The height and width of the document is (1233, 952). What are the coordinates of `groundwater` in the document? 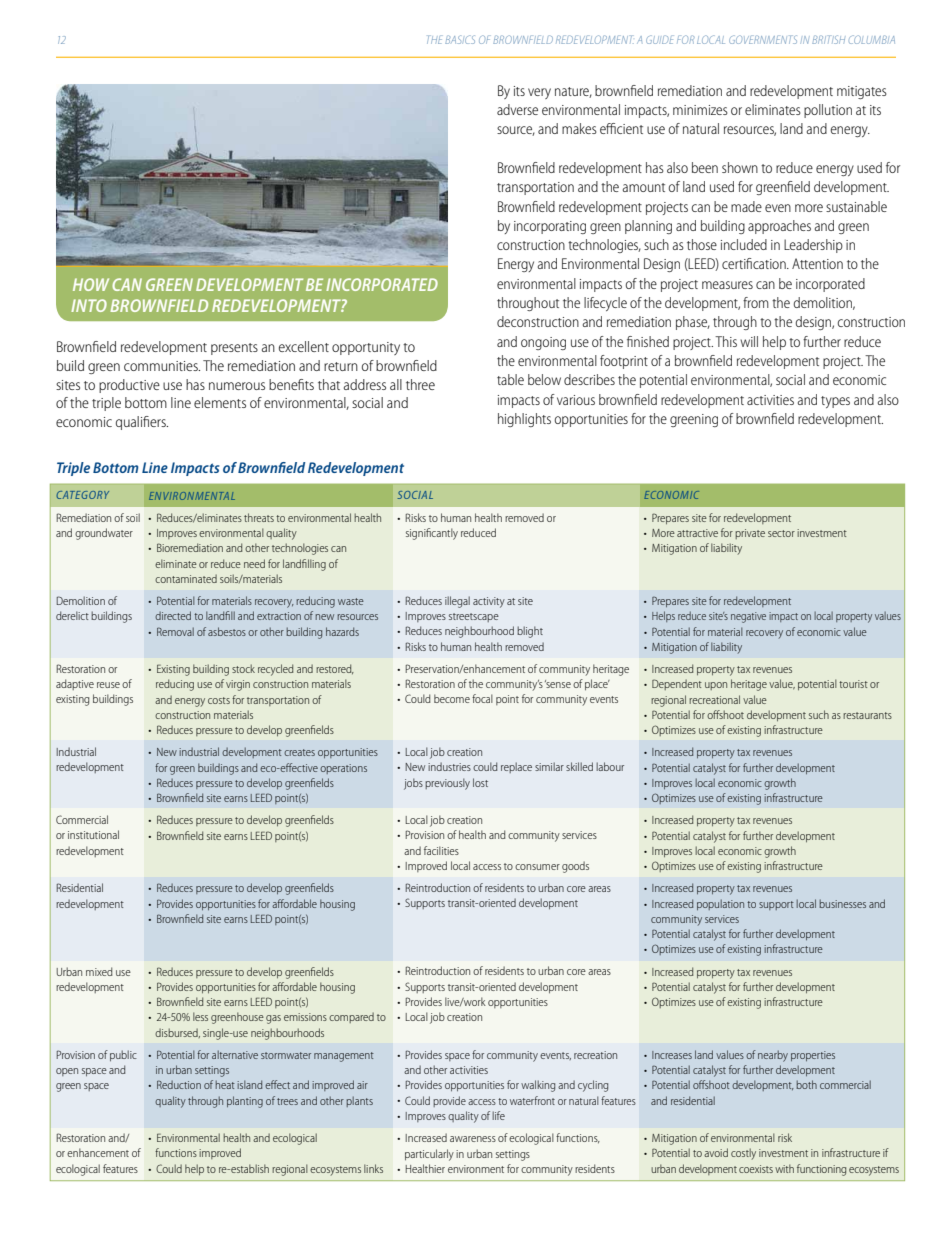 It's located at (104, 534).
